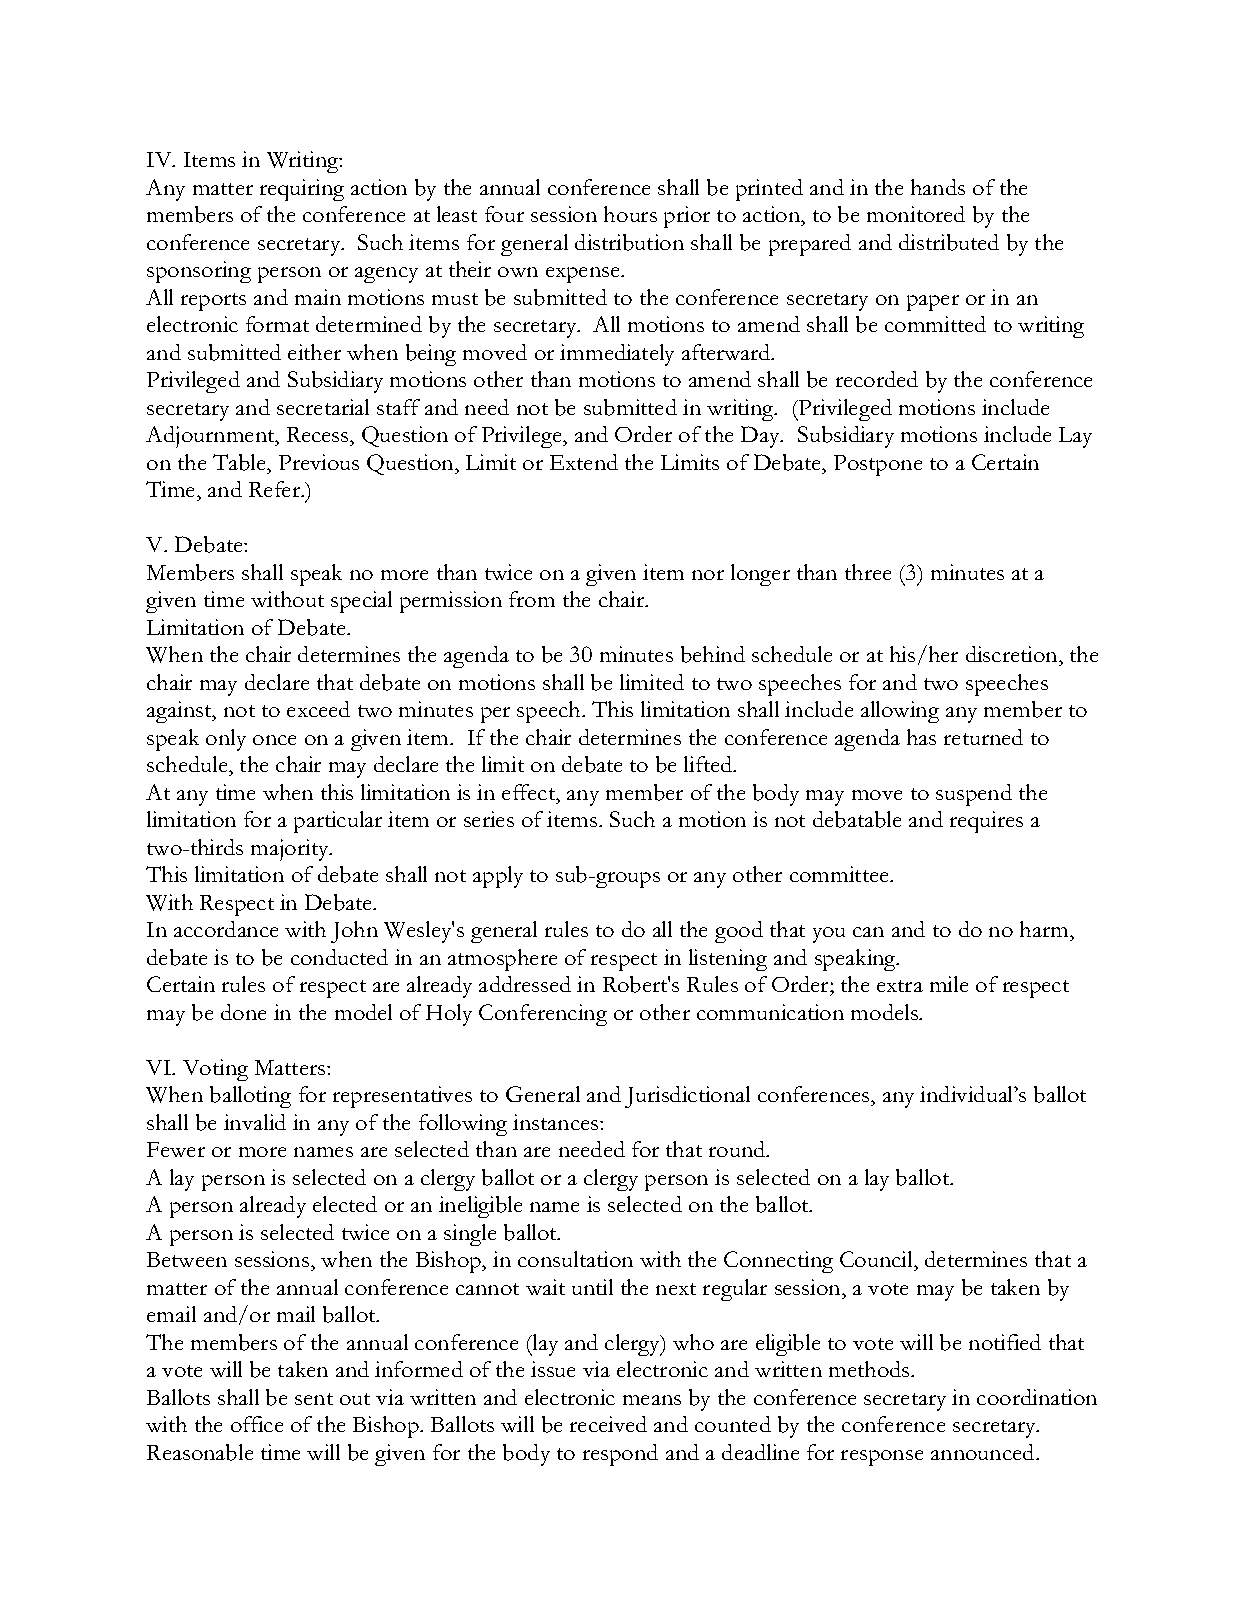 Image resolution: width=1246 pixels, height=1613 pixels. I want to click on hours, so click(630, 214).
